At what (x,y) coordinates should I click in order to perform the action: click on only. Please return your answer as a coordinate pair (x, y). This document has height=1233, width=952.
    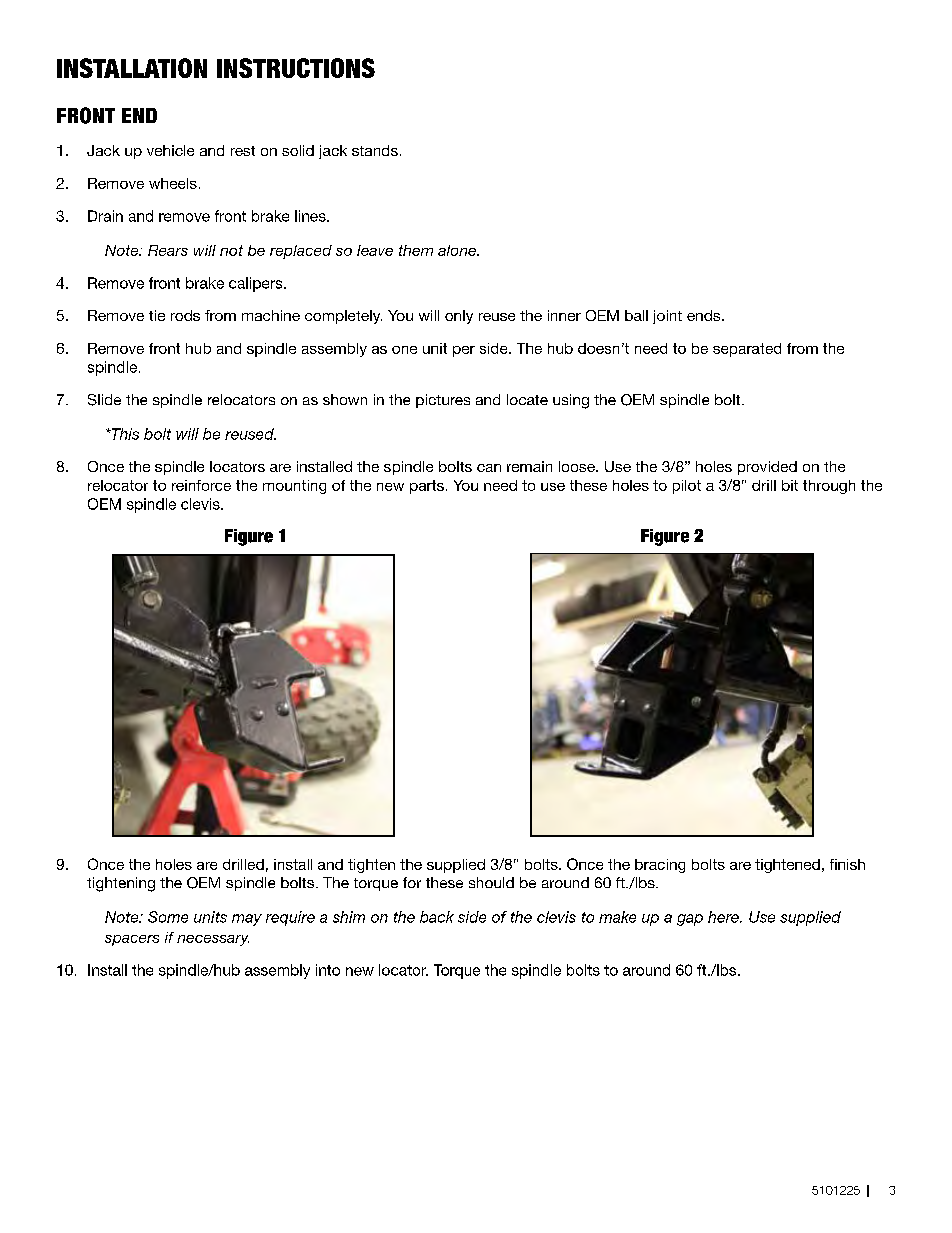
    Looking at the image, I should click on (459, 317).
